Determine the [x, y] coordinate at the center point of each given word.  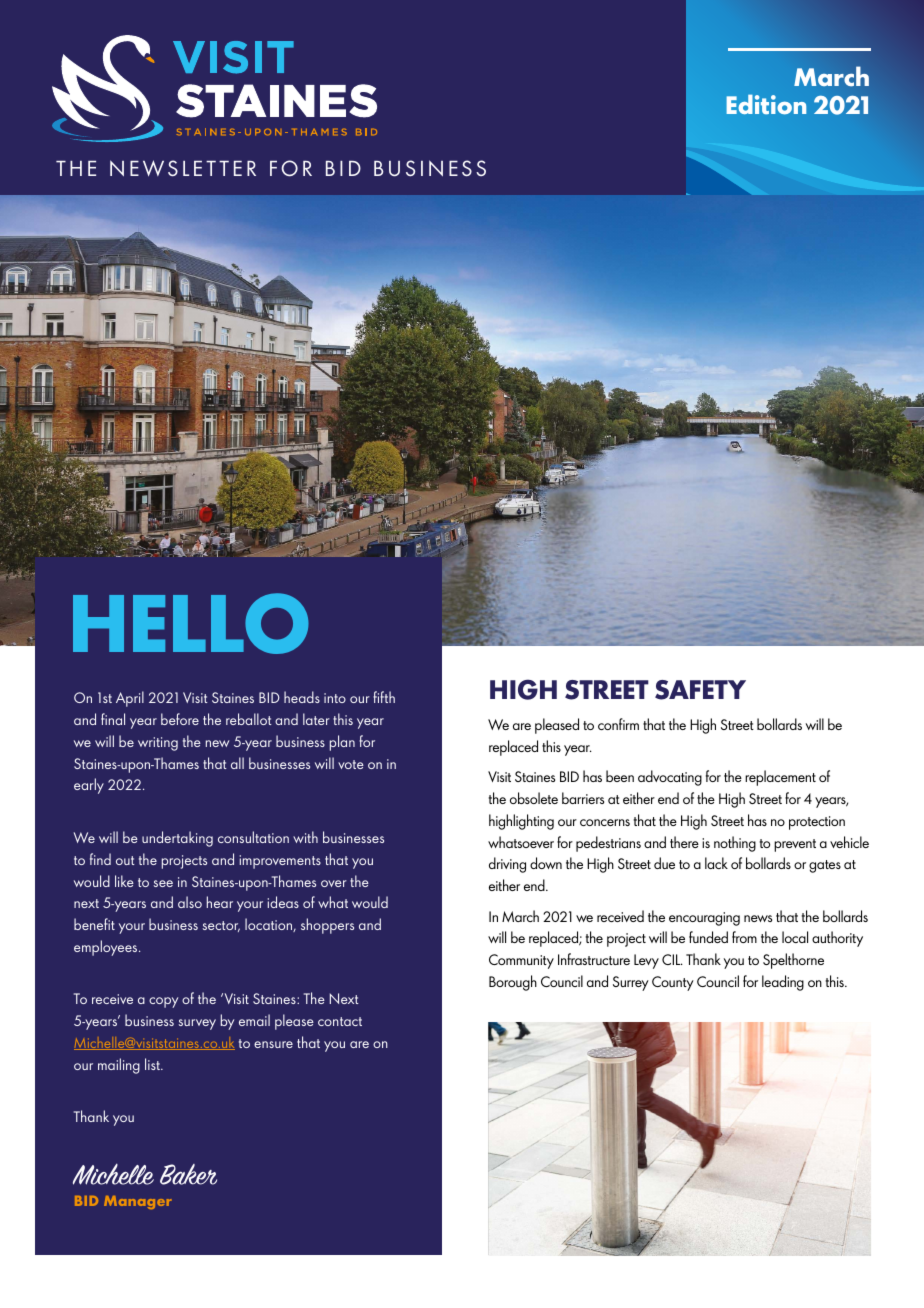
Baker [188, 1174]
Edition [766, 105]
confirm [618, 724]
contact [340, 1021]
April [130, 699]
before [180, 719]
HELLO [191, 623]
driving [507, 865]
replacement [780, 778]
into [335, 698]
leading [783, 983]
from [744, 937]
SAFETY [700, 690]
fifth [384, 697]
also [190, 902]
